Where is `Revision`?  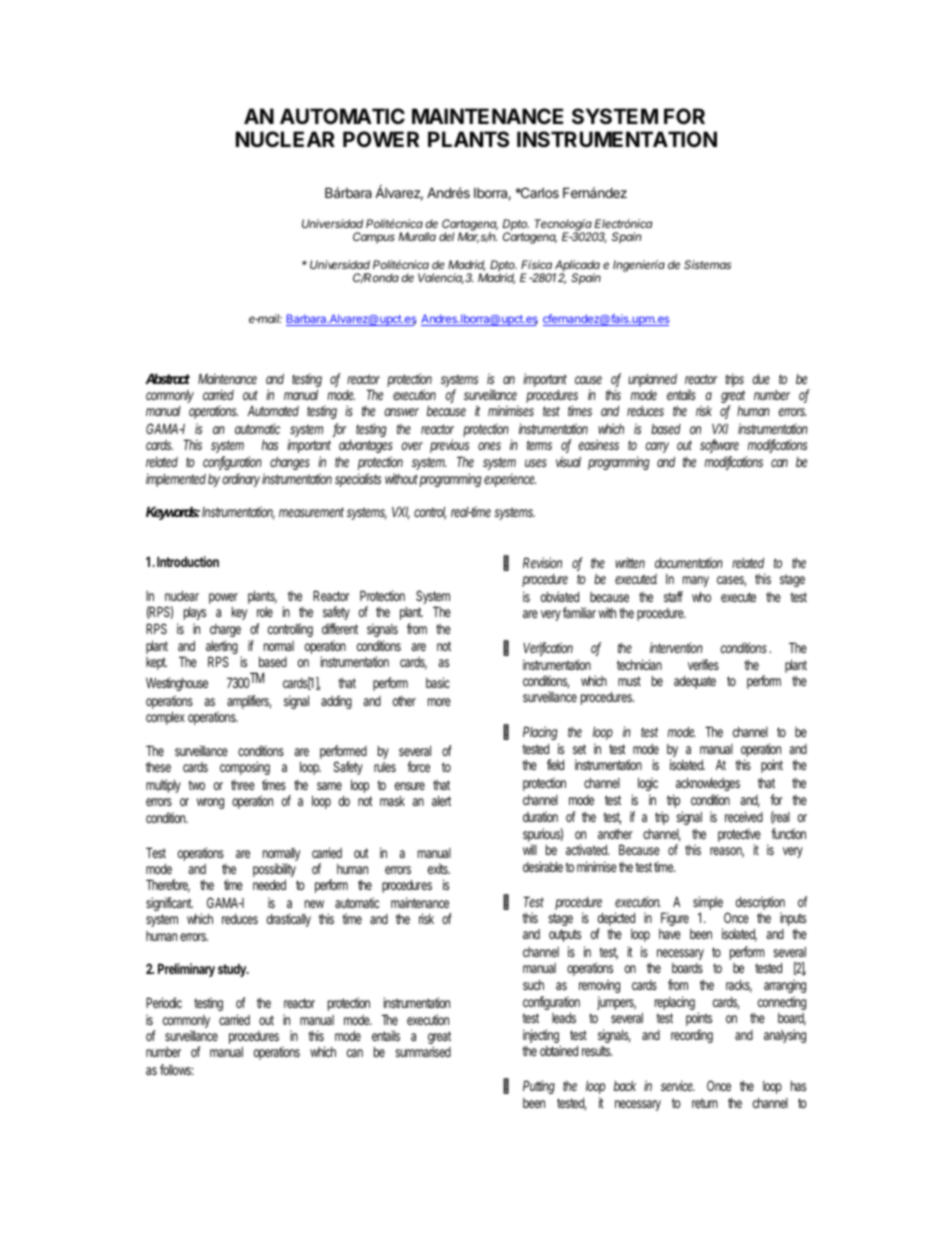 Revision is located at coordinates (542, 562).
